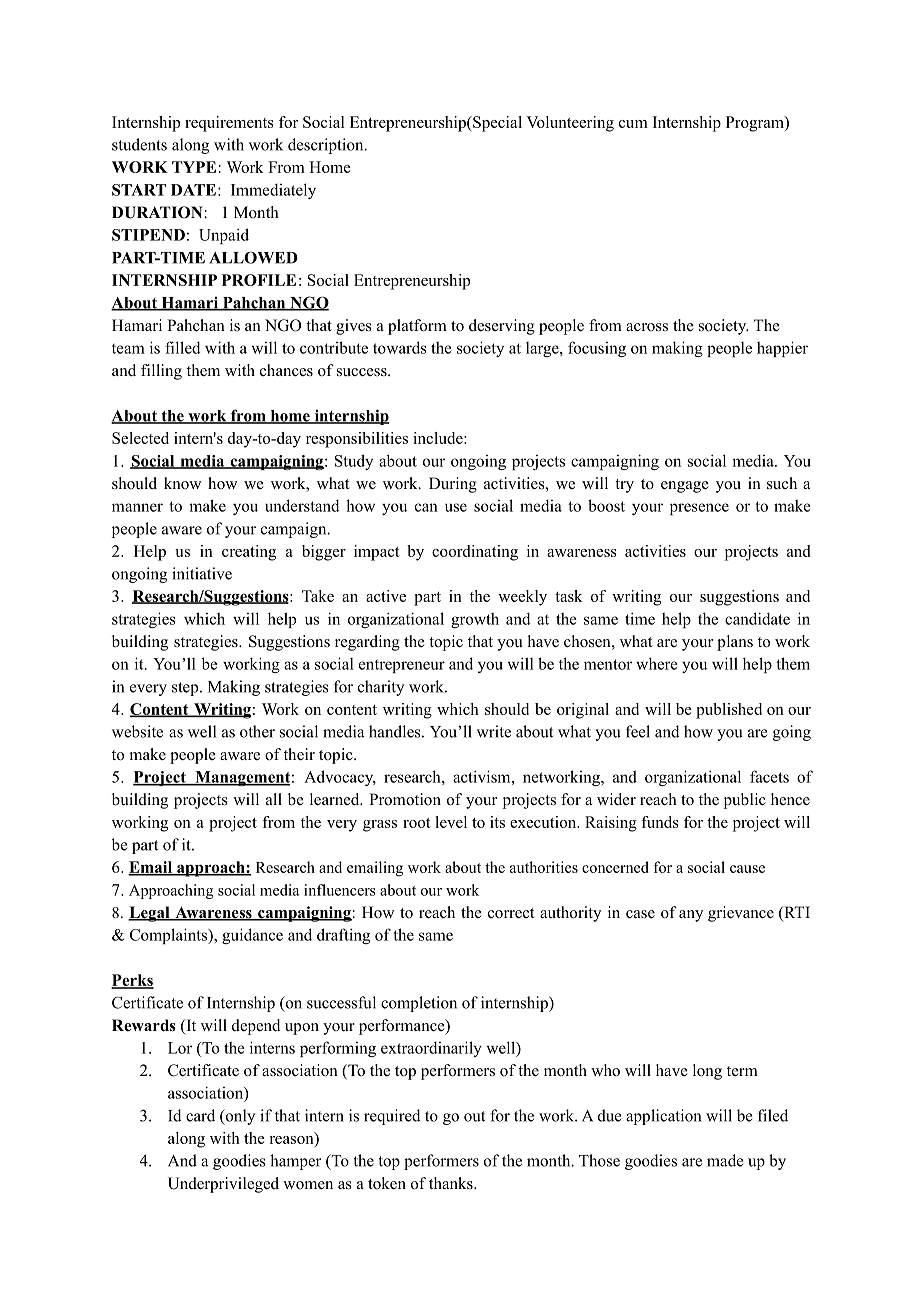 Image resolution: width=924 pixels, height=1307 pixels. What do you see at coordinates (745, 801) in the image?
I see `public` at bounding box center [745, 801].
